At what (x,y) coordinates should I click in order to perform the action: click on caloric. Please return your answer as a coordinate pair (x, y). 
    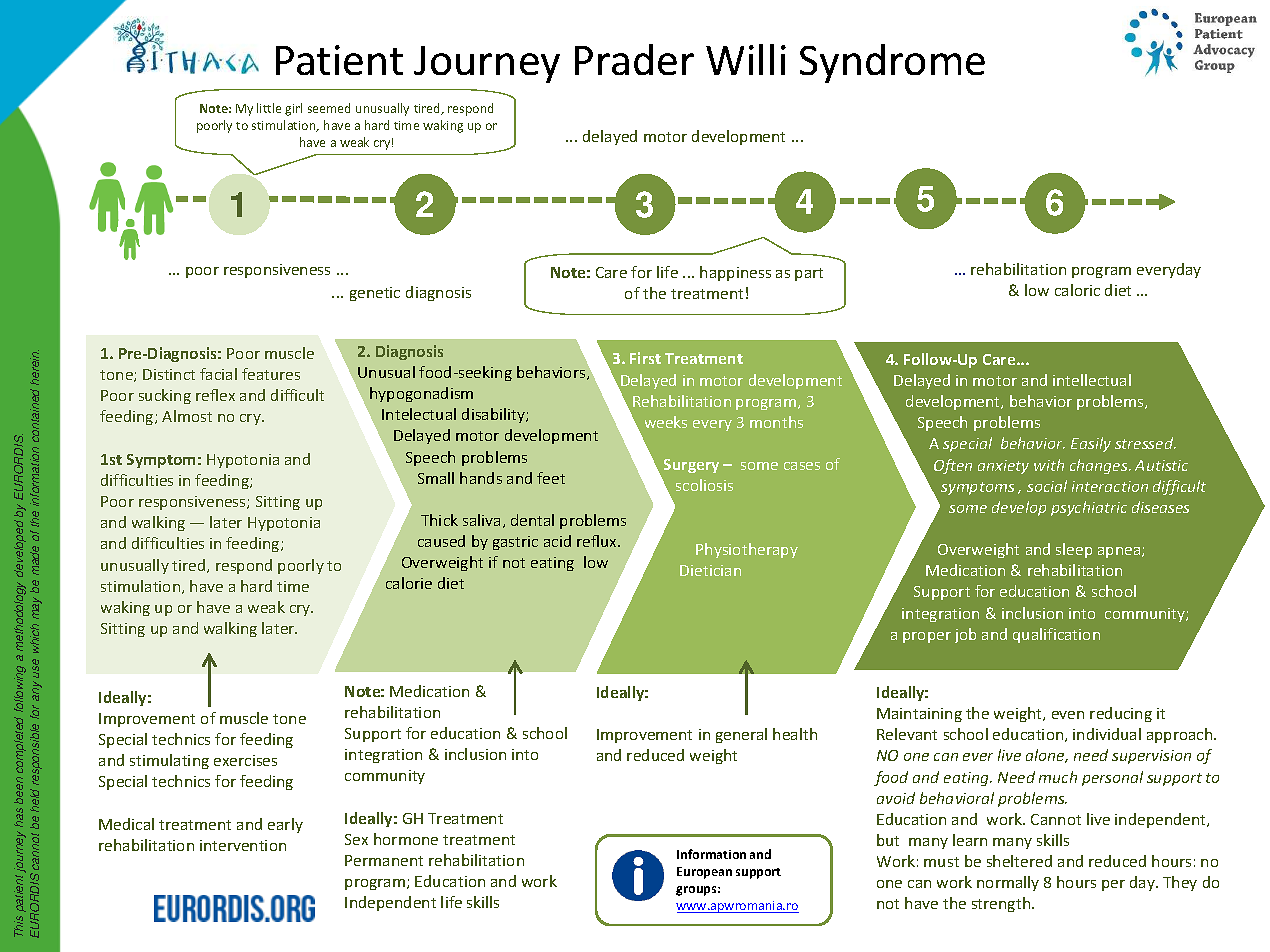
    Looking at the image, I should click on (1077, 290).
